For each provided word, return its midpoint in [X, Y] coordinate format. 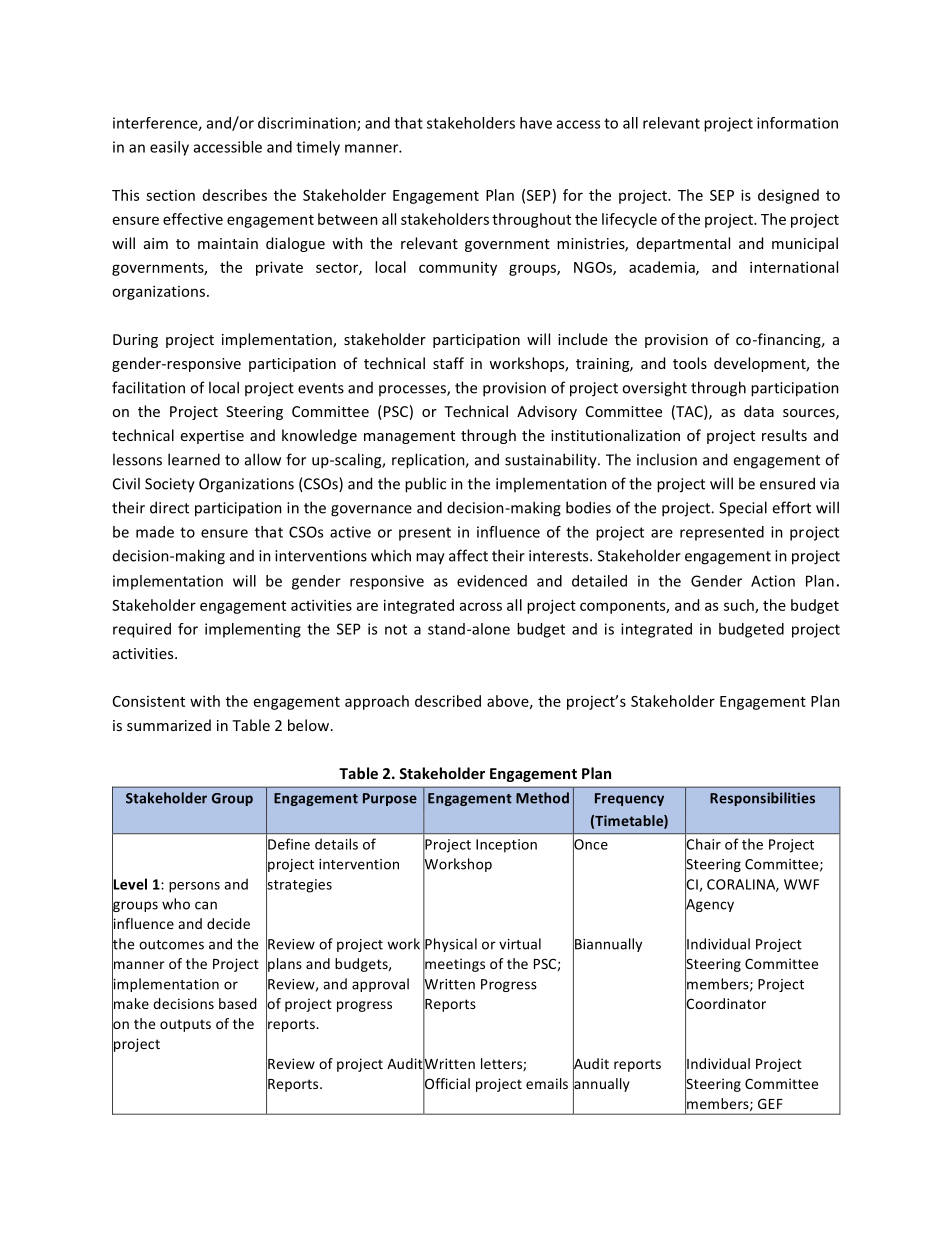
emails [547, 1083]
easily [169, 148]
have [536, 123]
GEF [770, 1103]
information [797, 123]
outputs [185, 1025]
